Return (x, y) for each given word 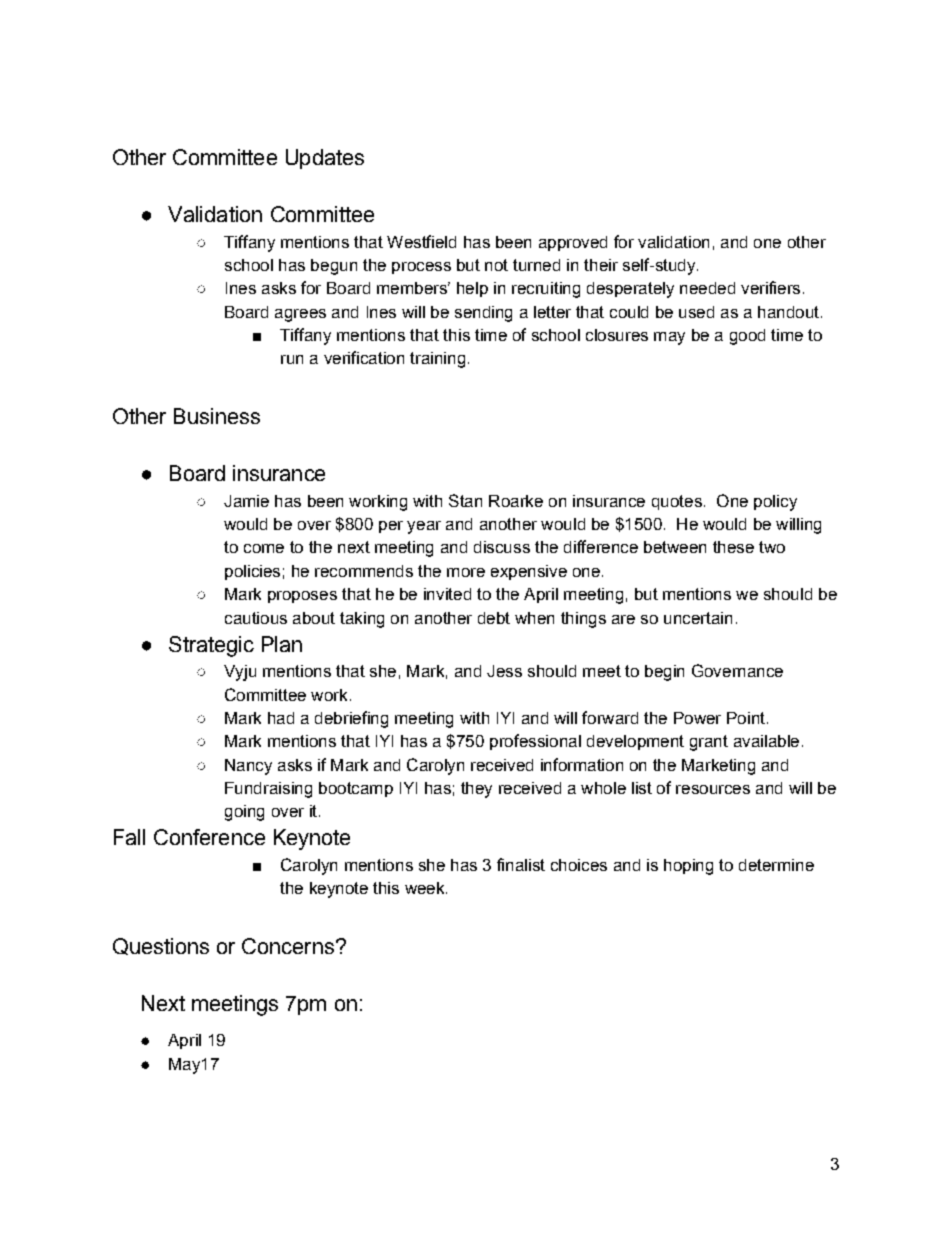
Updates (325, 159)
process (421, 268)
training (437, 360)
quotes (677, 502)
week (426, 888)
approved (573, 243)
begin (664, 673)
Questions (161, 946)
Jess (504, 671)
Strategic (211, 646)
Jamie (246, 501)
